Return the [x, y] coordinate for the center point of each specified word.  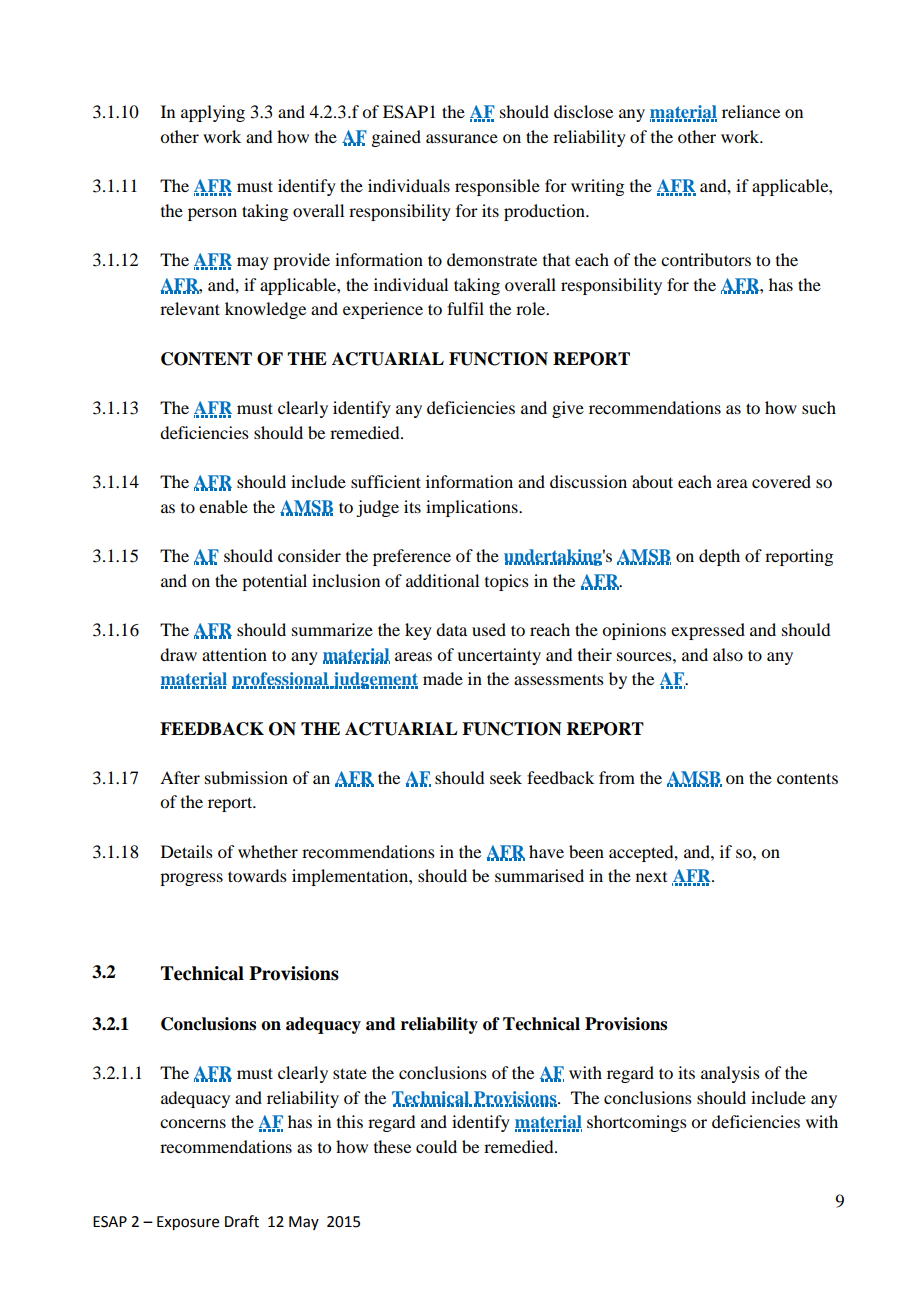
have [546, 851]
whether [268, 851]
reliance [751, 111]
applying [213, 113]
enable [223, 506]
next [651, 877]
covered [781, 481]
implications [473, 508]
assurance [462, 138]
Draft [242, 1221]
